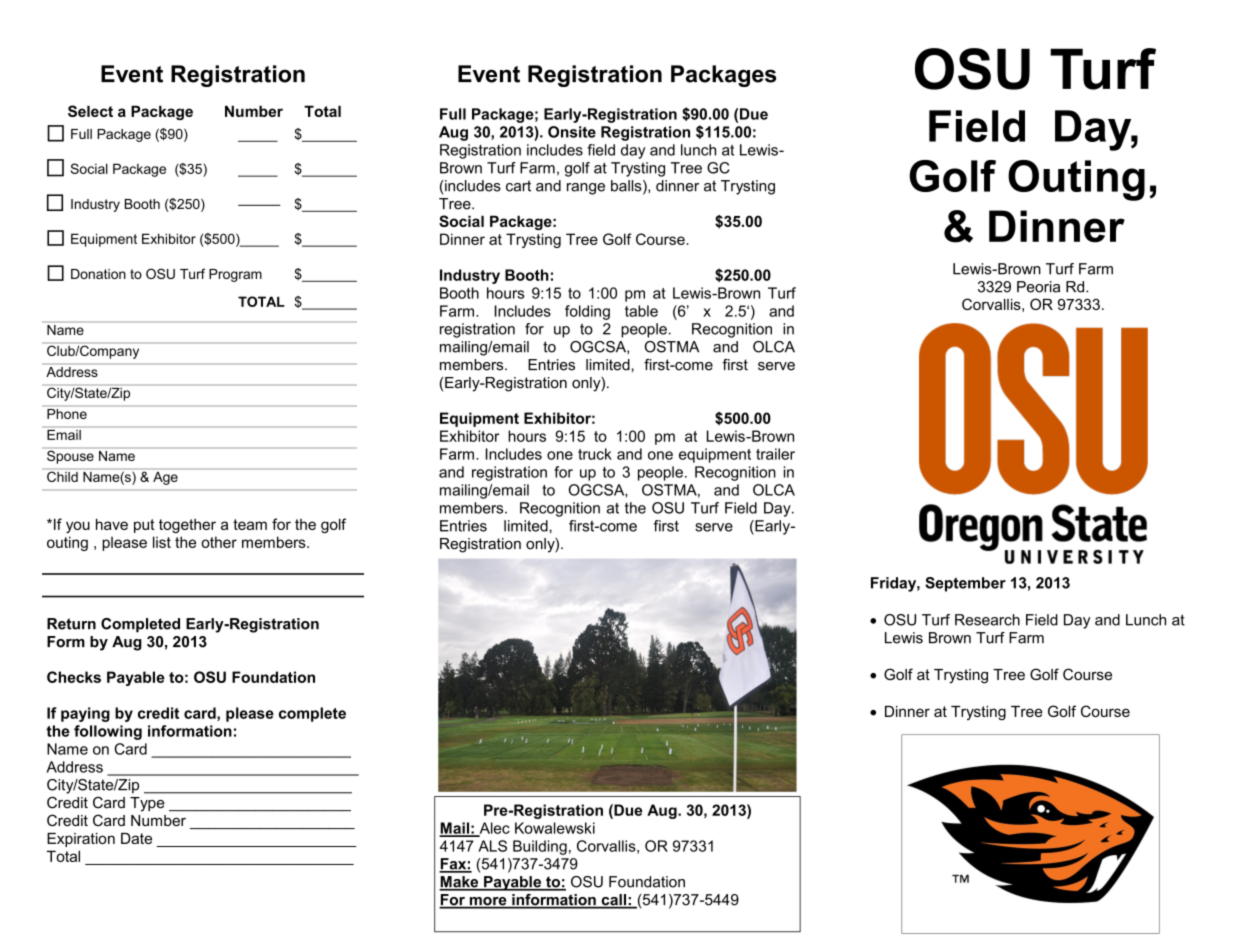  What do you see at coordinates (90, 111) in the image?
I see `Select` at bounding box center [90, 111].
